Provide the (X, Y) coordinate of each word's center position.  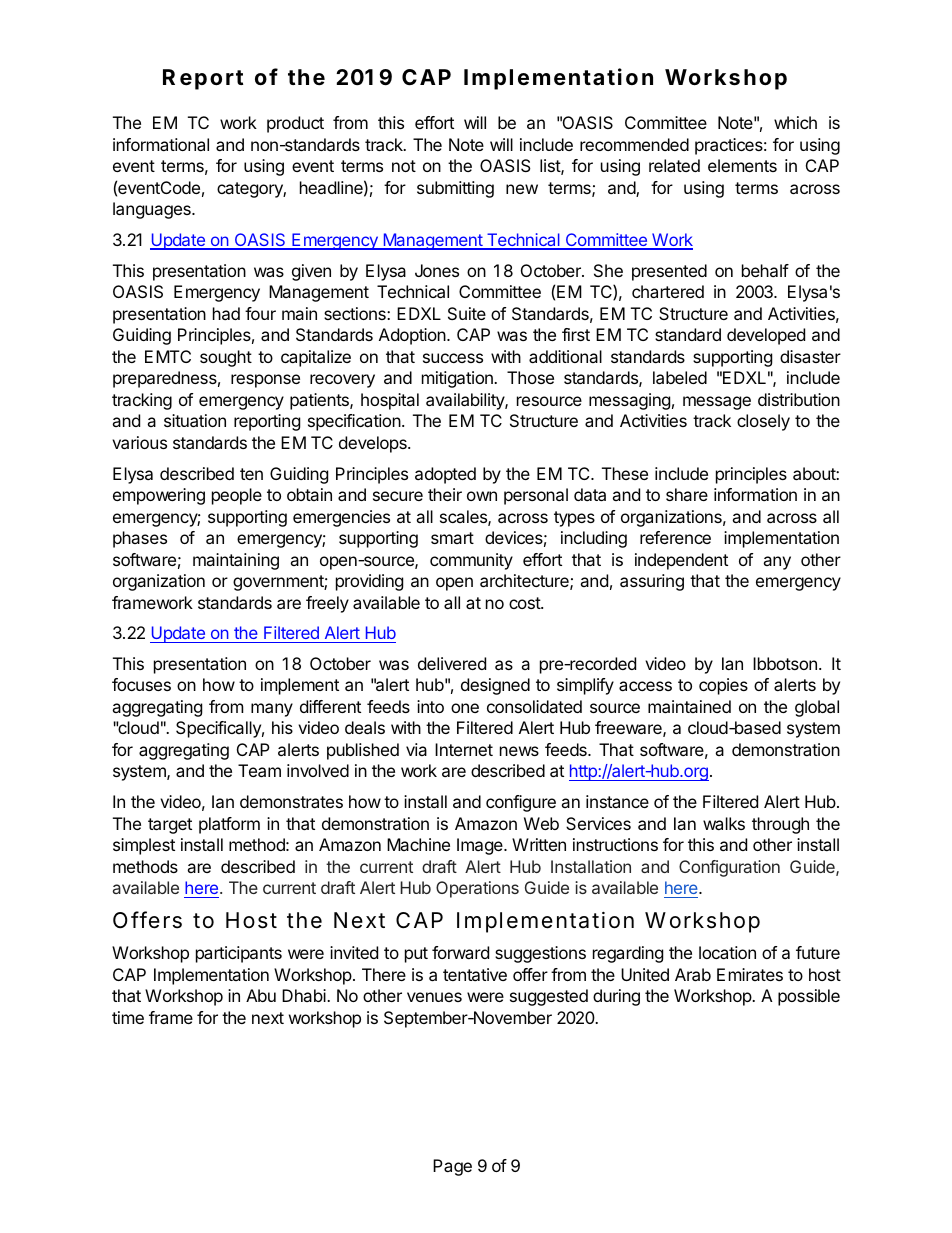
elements (742, 165)
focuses (141, 684)
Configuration (729, 868)
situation (195, 420)
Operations (477, 889)
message (717, 403)
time (128, 1017)
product (295, 124)
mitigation (458, 379)
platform (229, 825)
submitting (455, 189)
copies (723, 686)
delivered (452, 663)
